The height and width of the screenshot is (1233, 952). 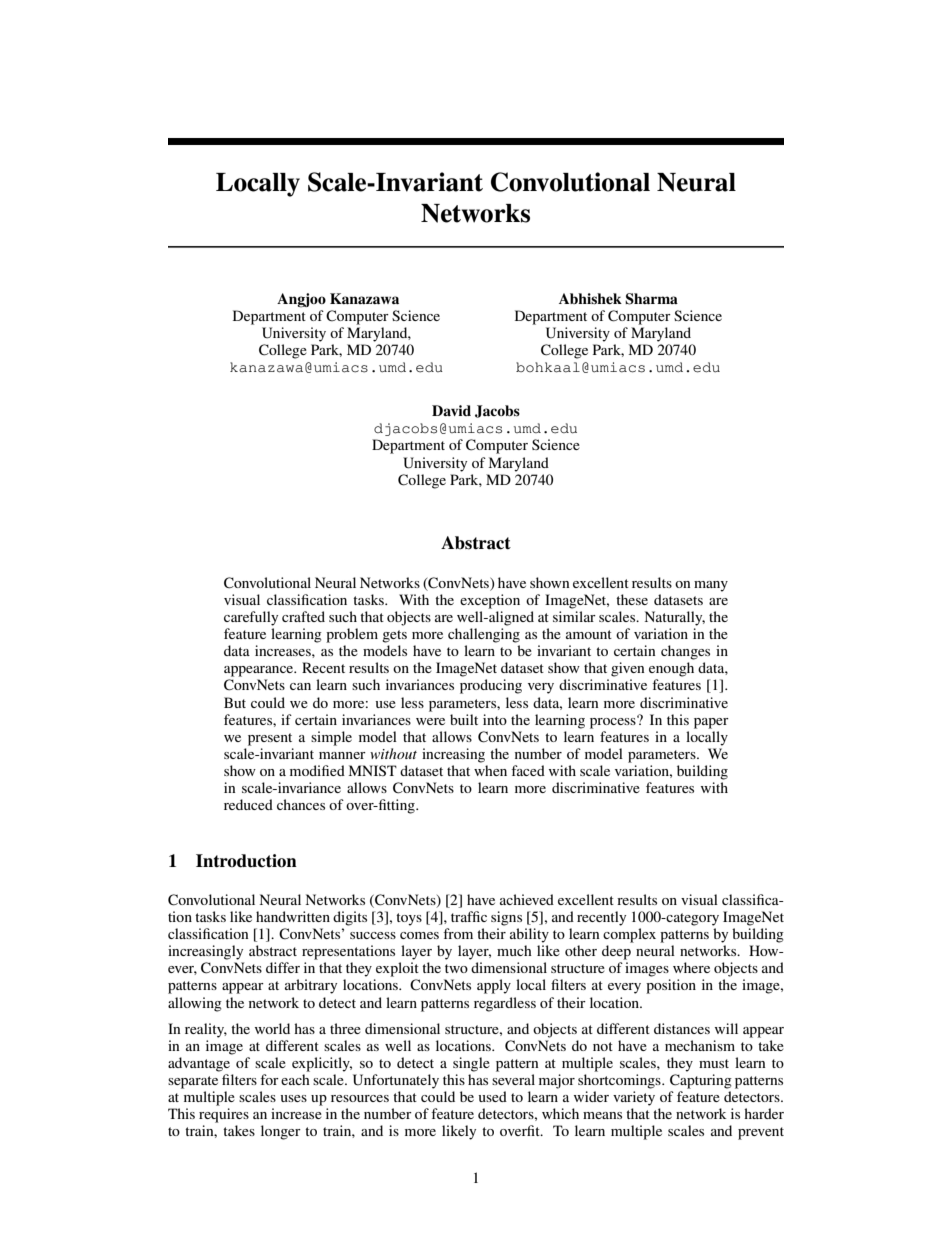 I want to click on uses, so click(x=294, y=1098).
